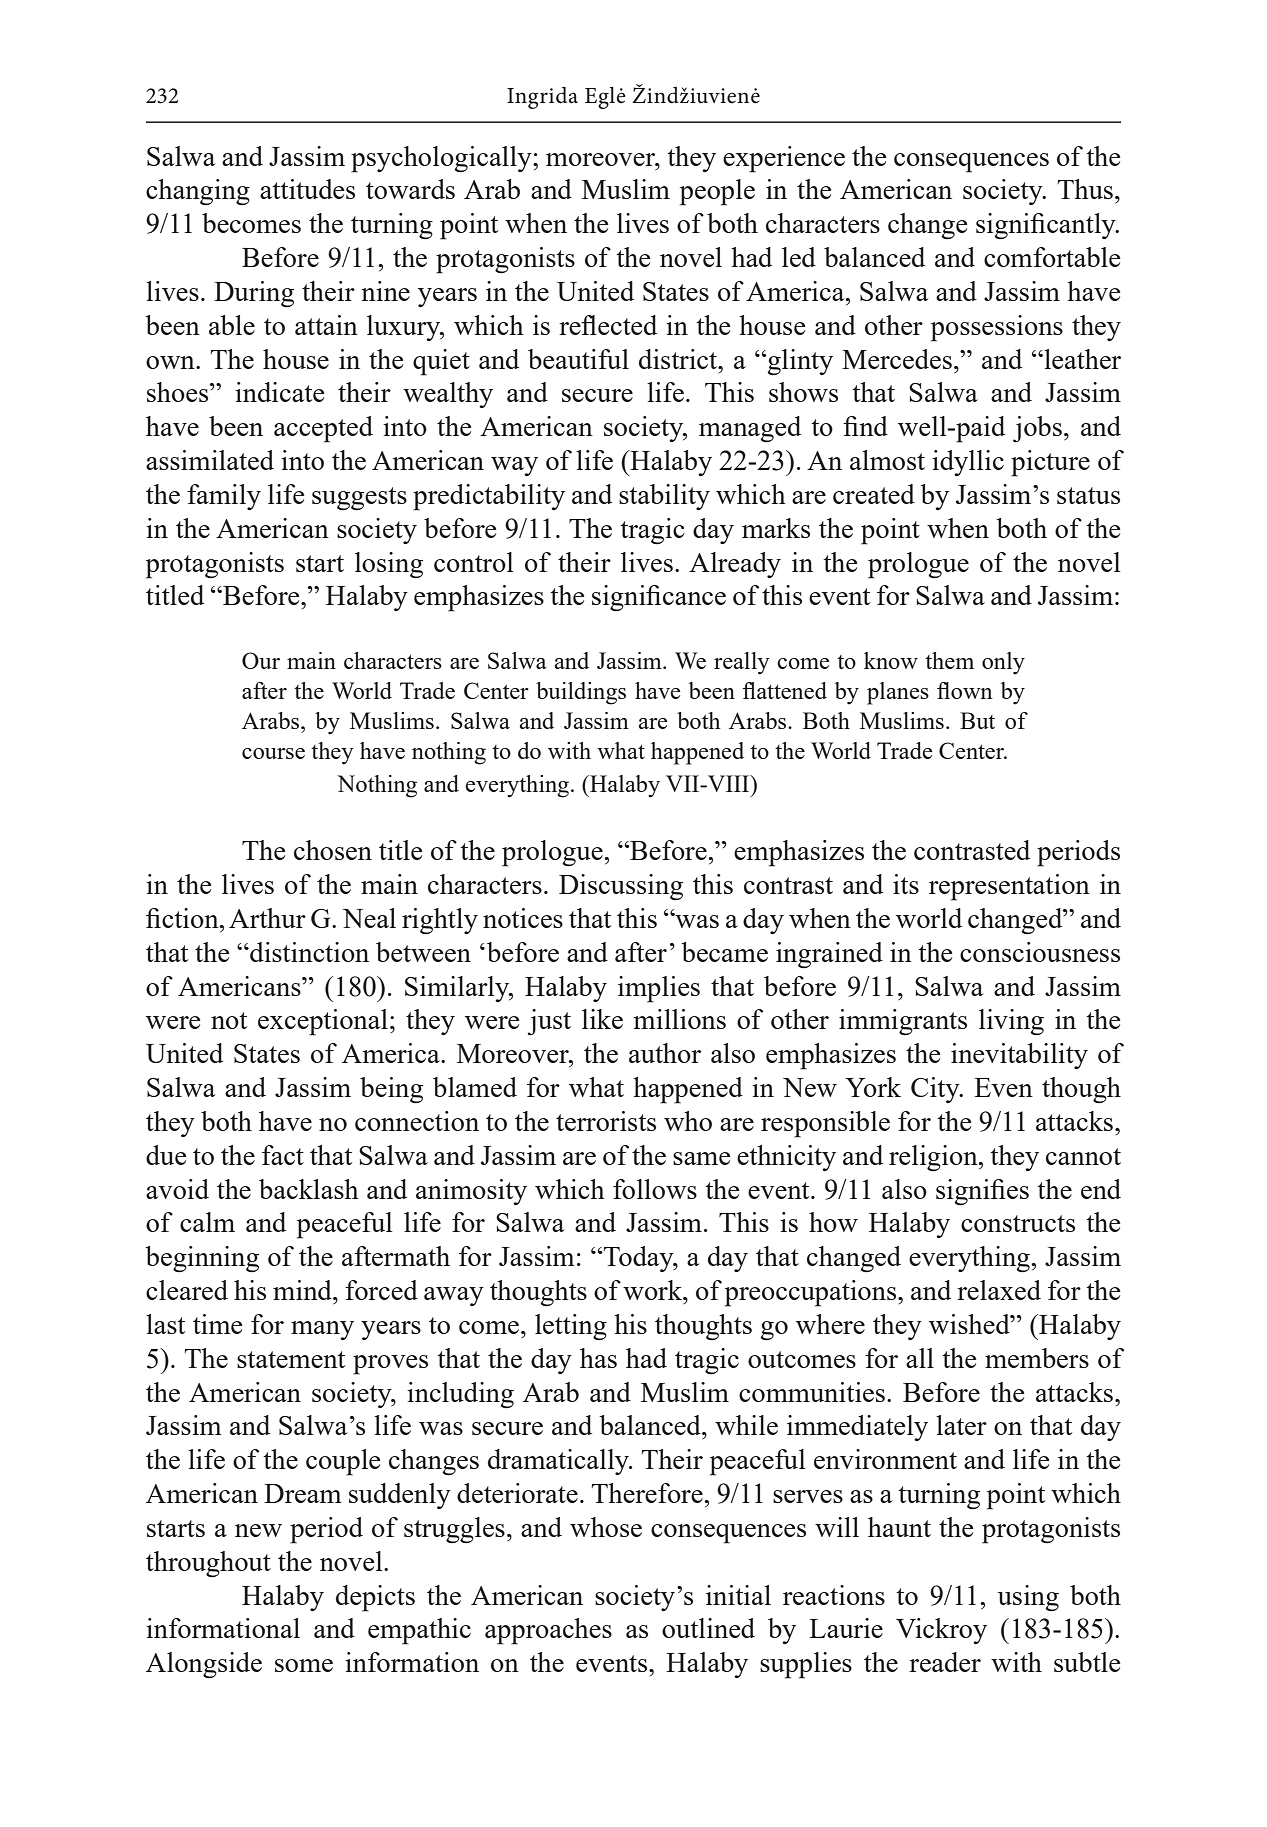 This page has width=1267, height=1827. What do you see at coordinates (273, 753) in the page?
I see `course` at bounding box center [273, 753].
